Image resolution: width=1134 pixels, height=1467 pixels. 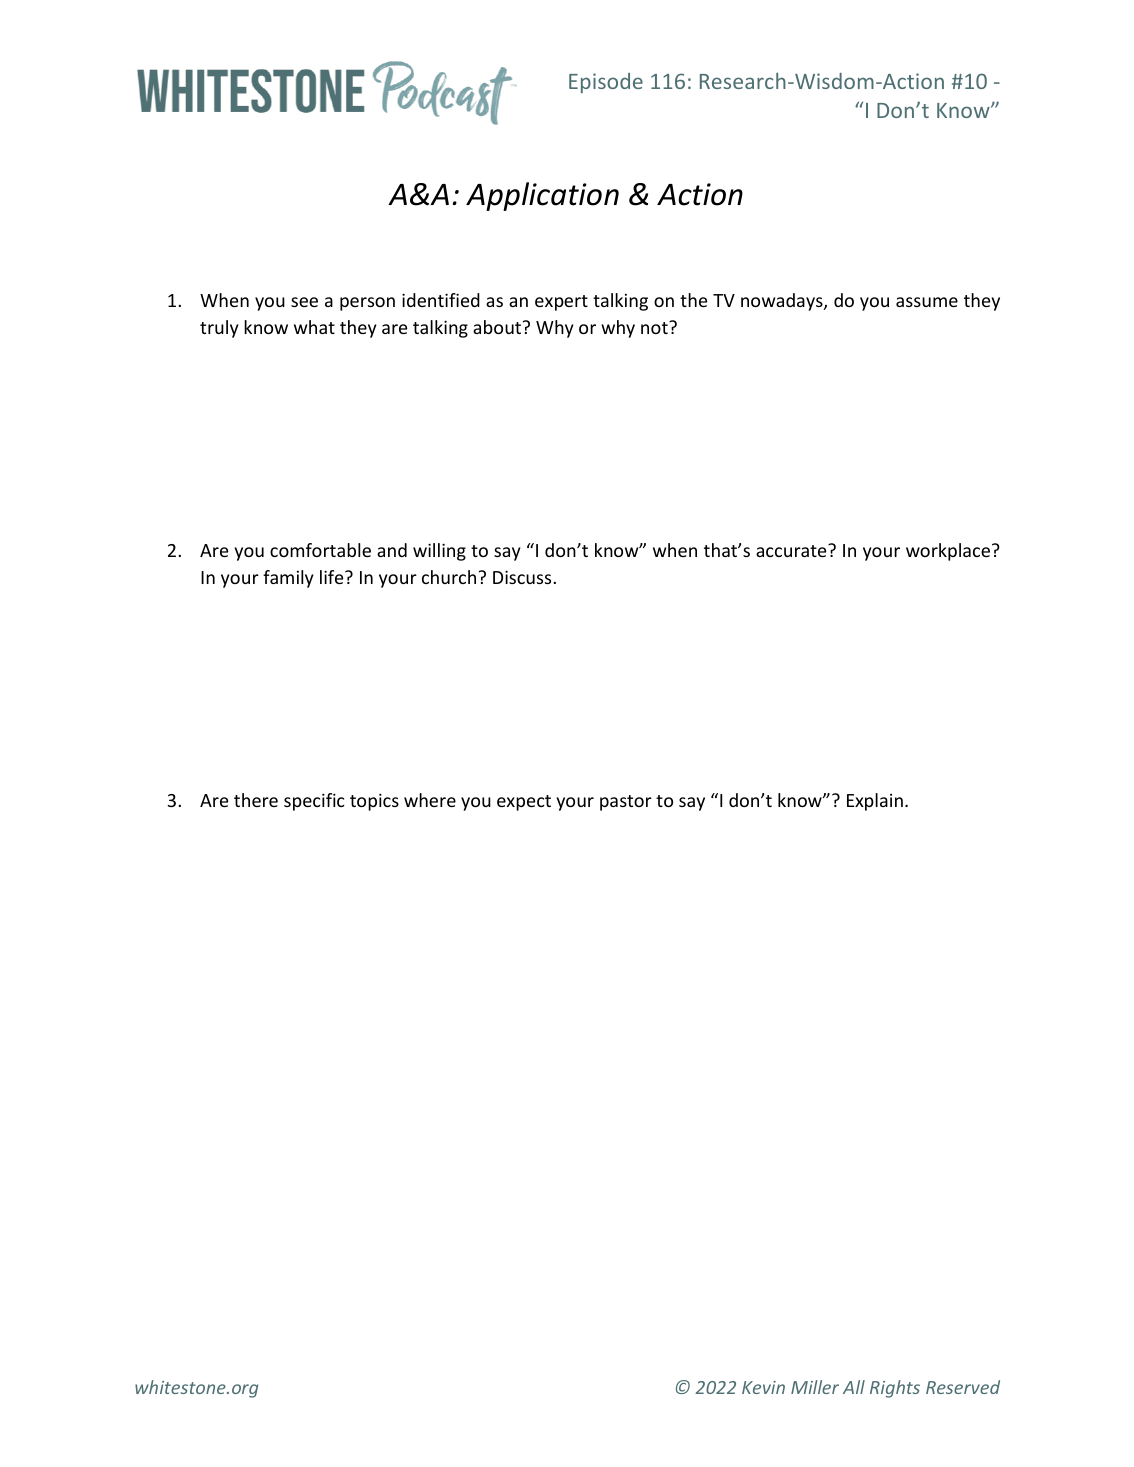 What do you see at coordinates (626, 803) in the document?
I see `pastor` at bounding box center [626, 803].
